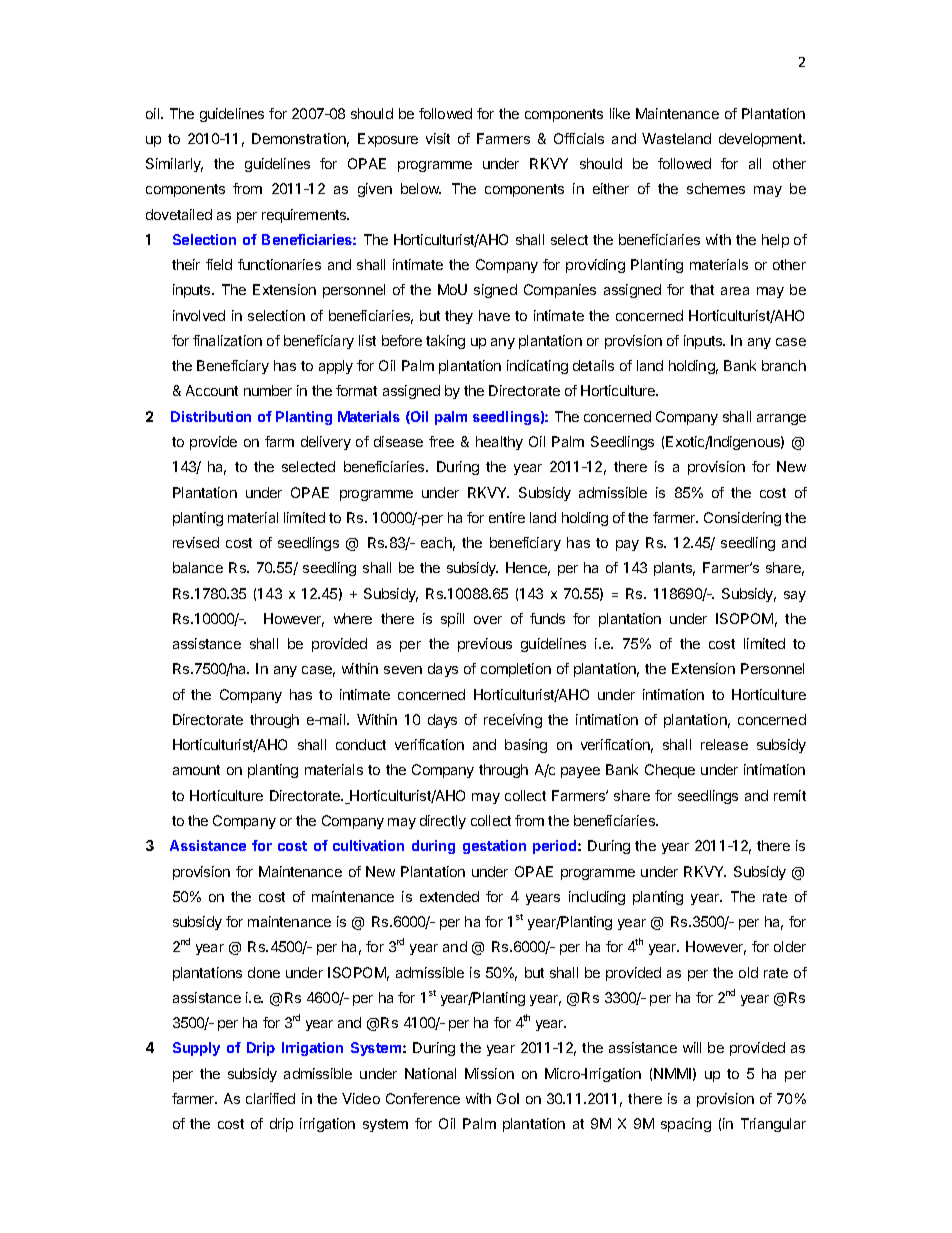 This screenshot has width=952, height=1233. I want to click on remit, so click(790, 795).
